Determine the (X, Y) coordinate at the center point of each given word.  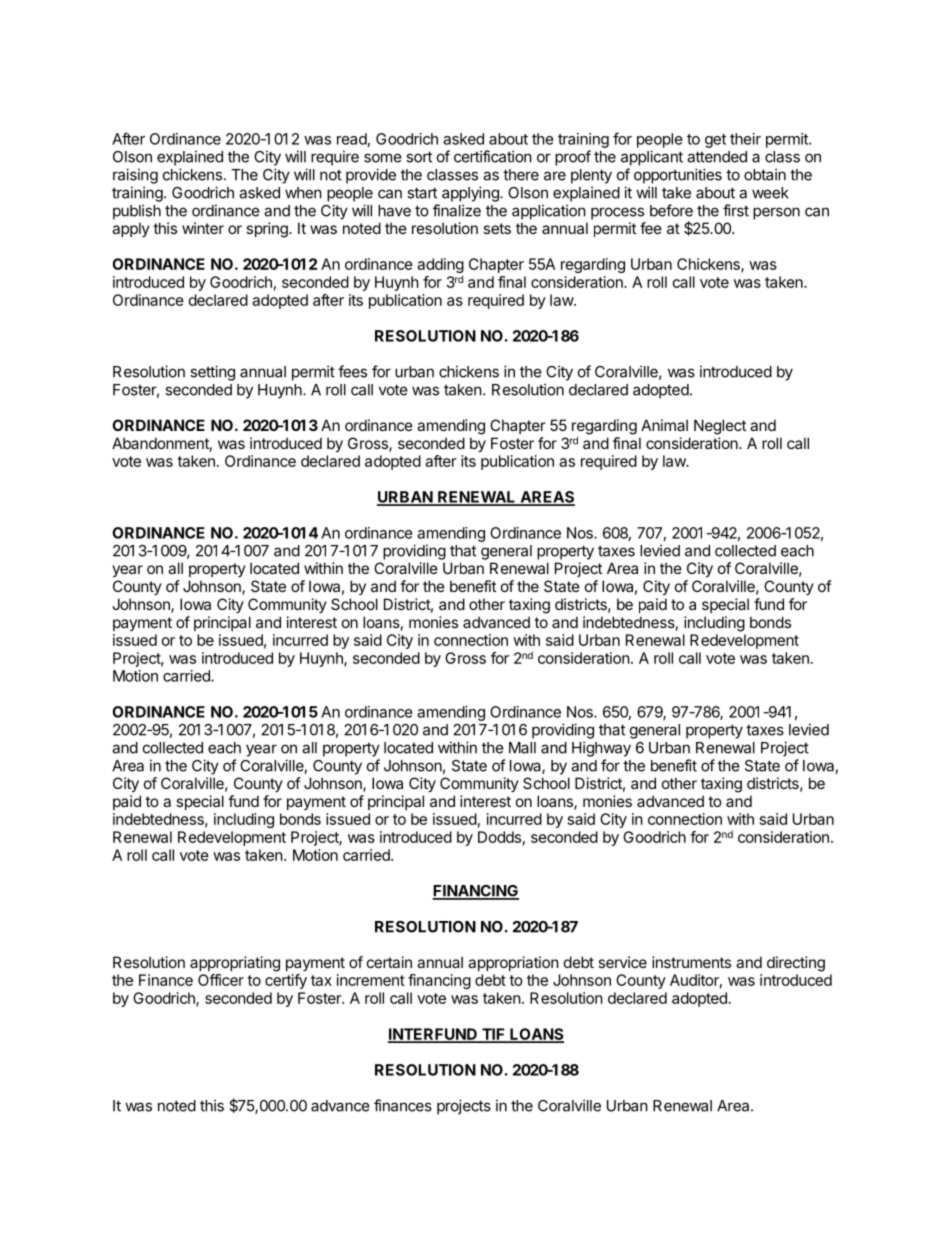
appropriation (513, 963)
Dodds (499, 837)
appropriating (235, 964)
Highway (601, 749)
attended (717, 157)
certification (493, 156)
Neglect (720, 427)
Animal (664, 425)
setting (212, 373)
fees (352, 371)
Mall (522, 748)
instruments (691, 962)
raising (135, 176)
